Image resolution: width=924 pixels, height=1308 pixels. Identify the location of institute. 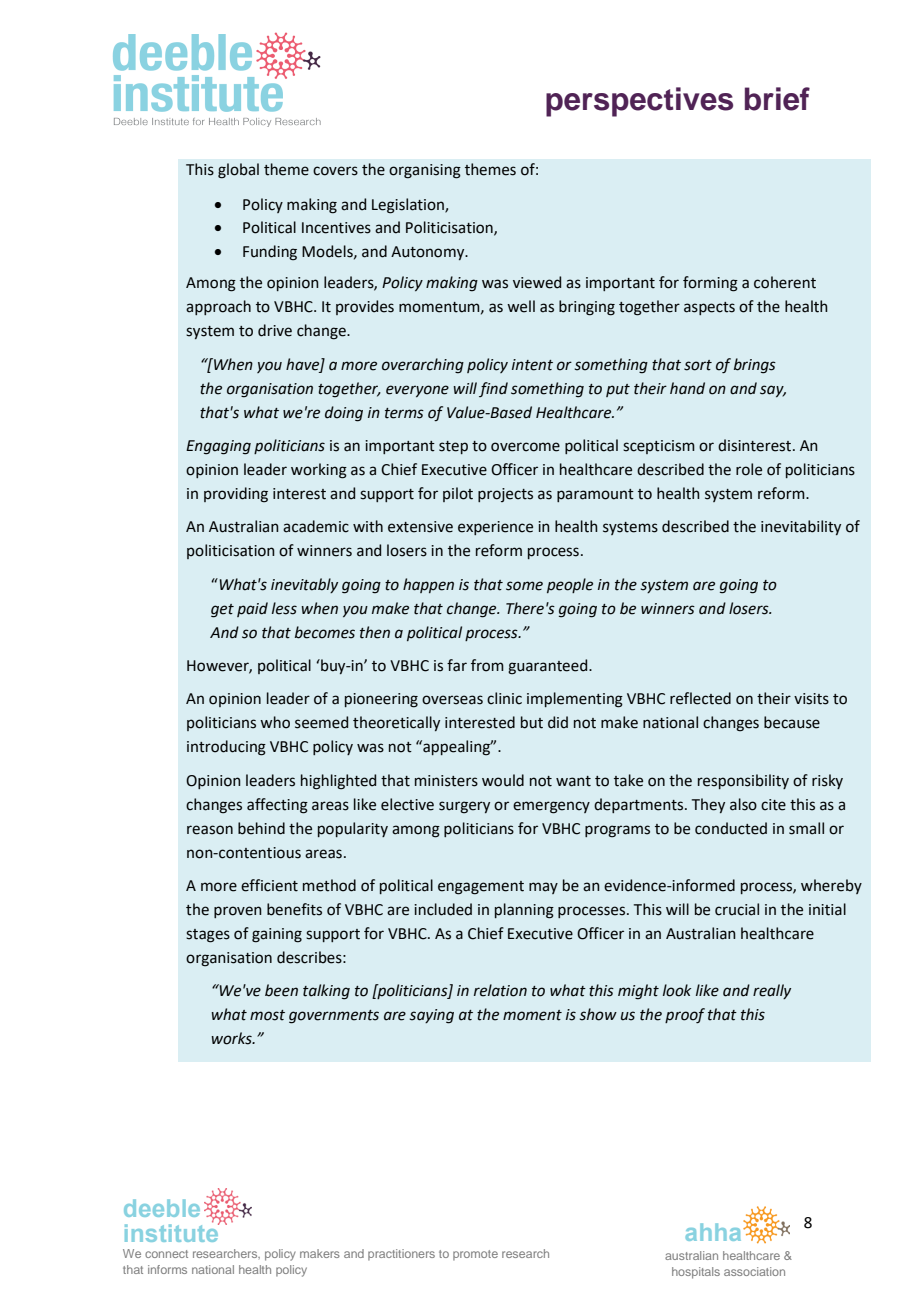
(173, 1231).
